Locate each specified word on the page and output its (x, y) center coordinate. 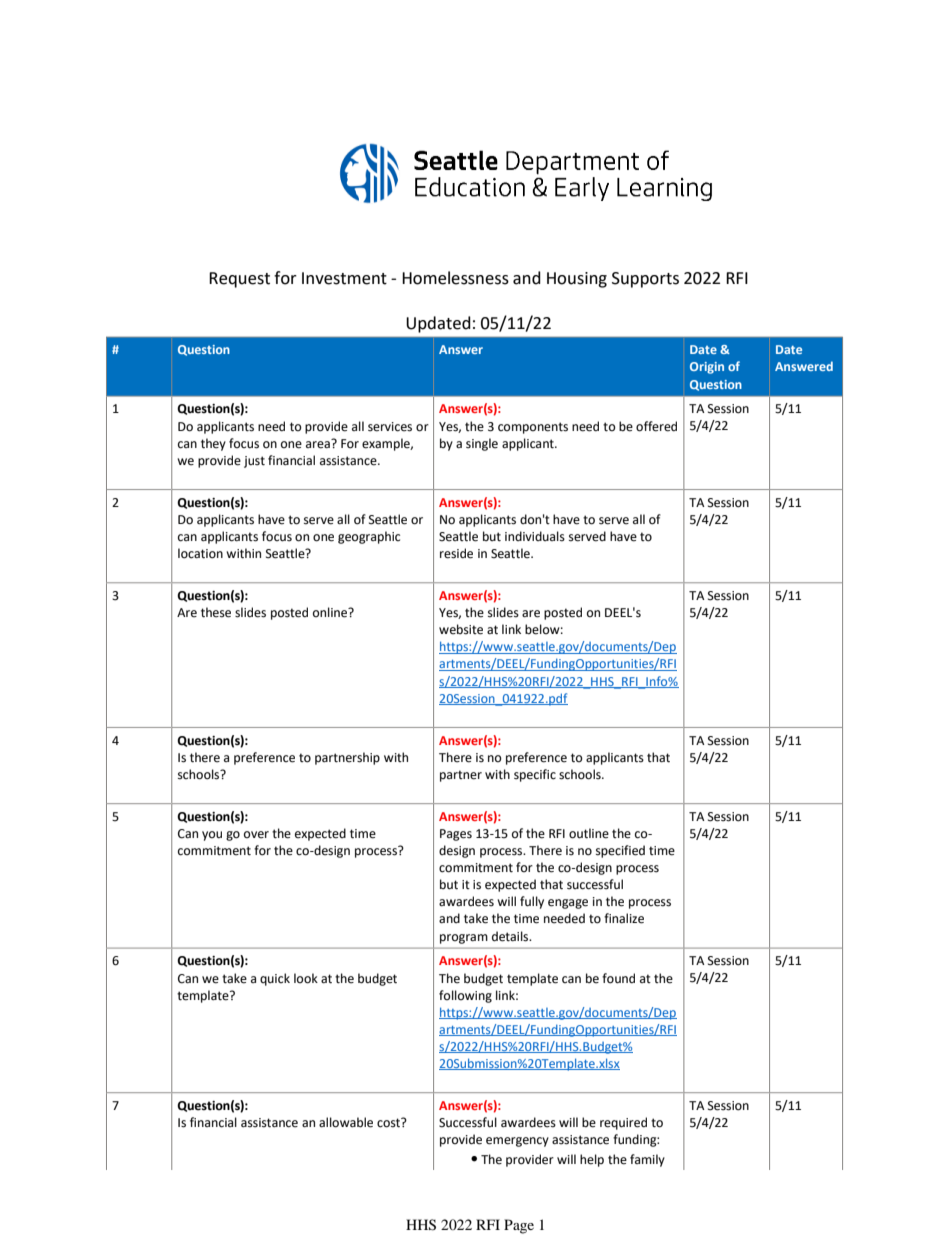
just (254, 462)
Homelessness (455, 278)
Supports (645, 280)
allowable (346, 1122)
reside (456, 553)
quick (275, 979)
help (592, 1160)
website (461, 629)
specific (535, 775)
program (464, 939)
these (216, 612)
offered (656, 426)
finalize (624, 918)
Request (239, 280)
